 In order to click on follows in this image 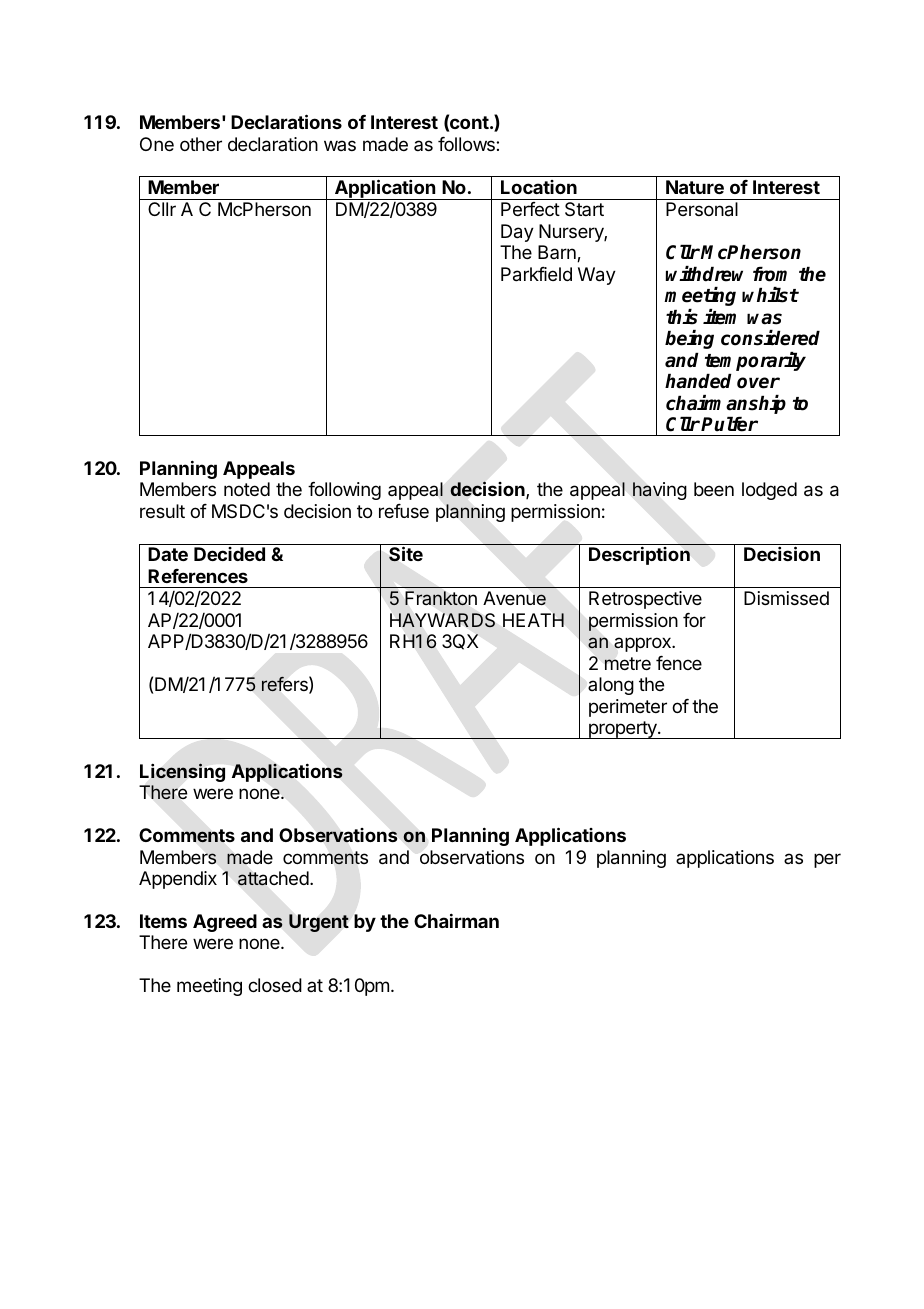, I will do `click(467, 144)`.
